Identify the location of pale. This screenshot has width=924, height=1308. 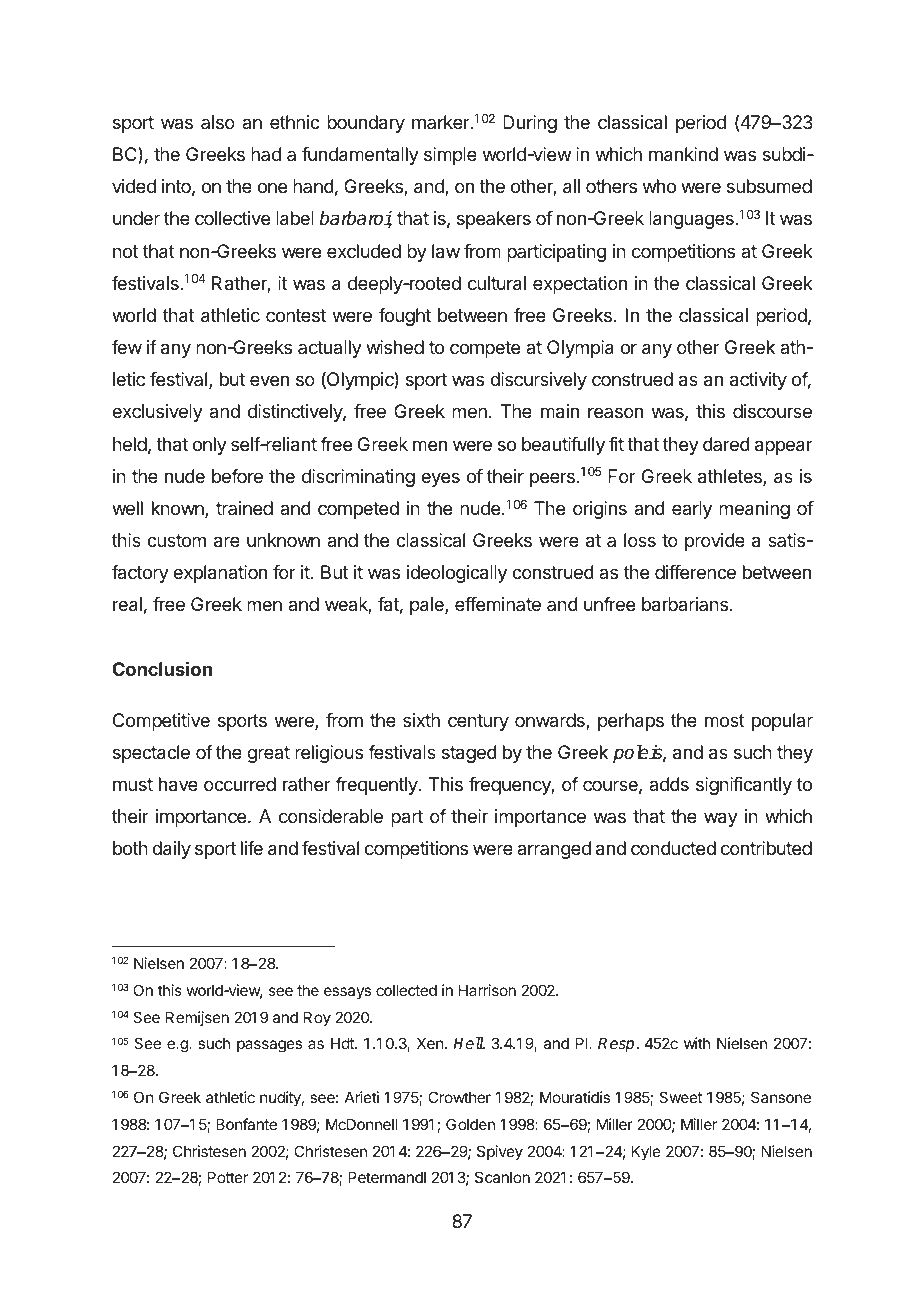
(428, 606).
